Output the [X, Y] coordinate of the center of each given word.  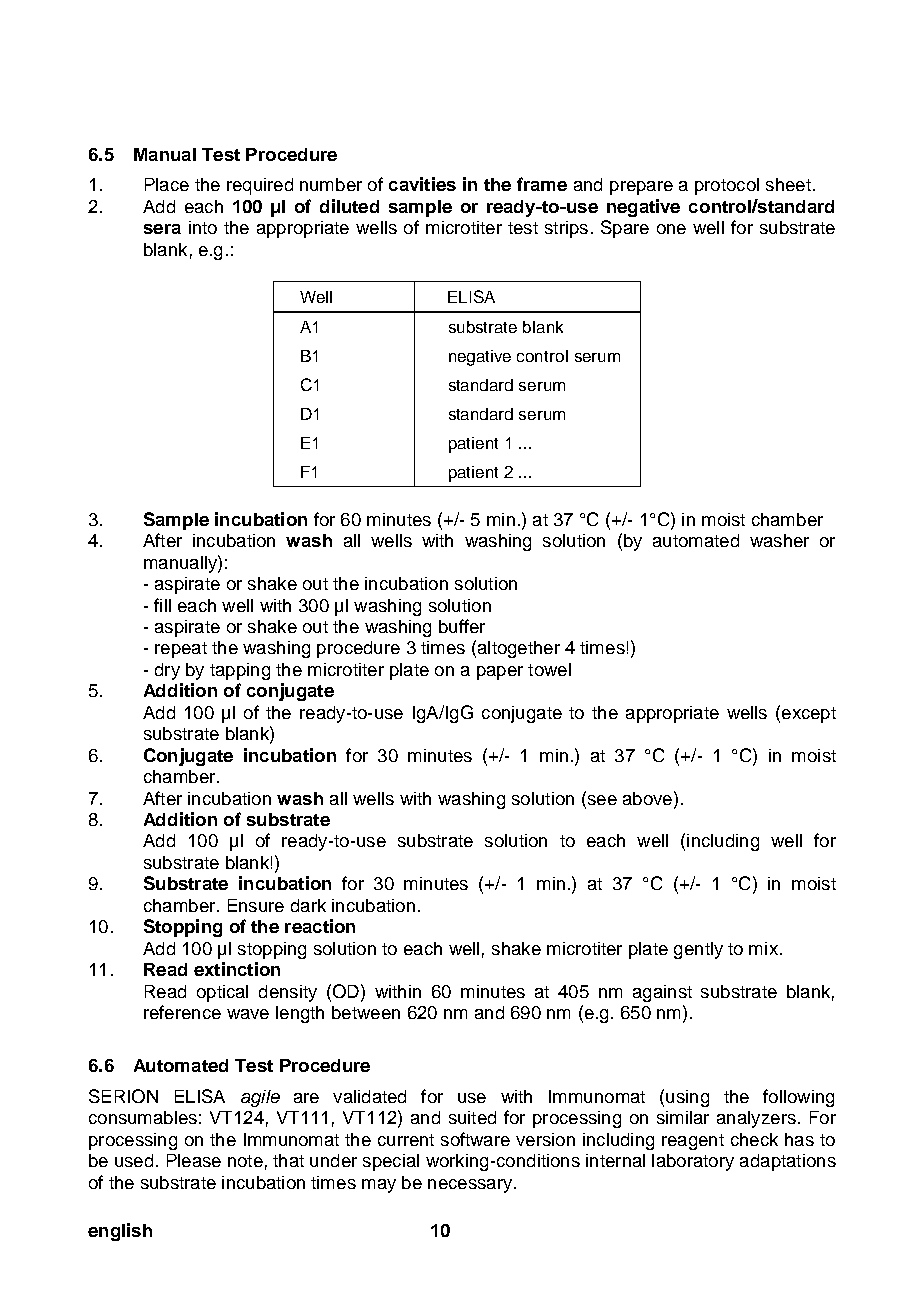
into [203, 227]
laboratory [693, 1162]
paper [500, 673]
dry [167, 671]
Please [194, 1160]
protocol [727, 186]
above [647, 798]
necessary [471, 1186]
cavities [422, 184]
